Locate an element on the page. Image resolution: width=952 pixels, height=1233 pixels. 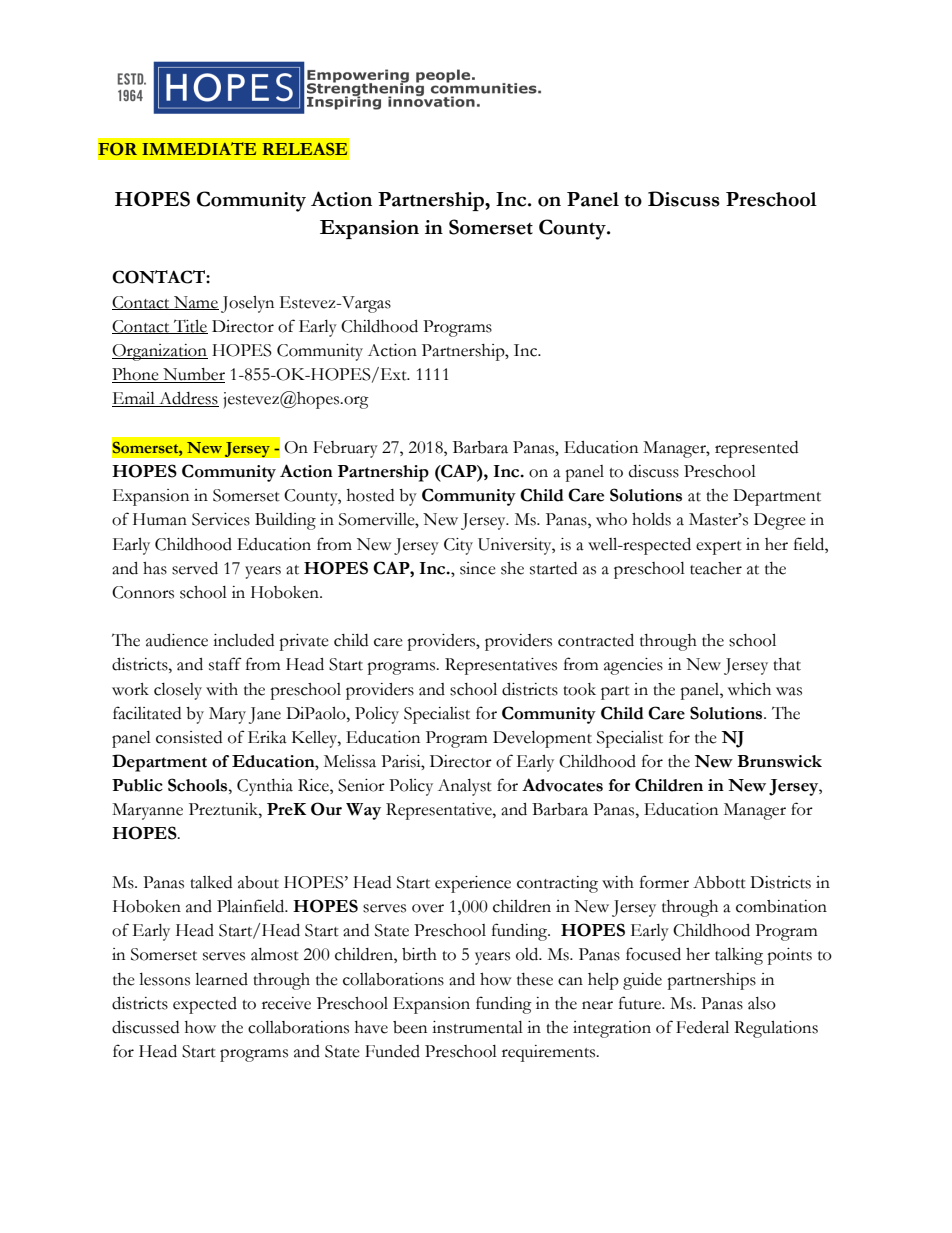
served is located at coordinates (195, 568).
